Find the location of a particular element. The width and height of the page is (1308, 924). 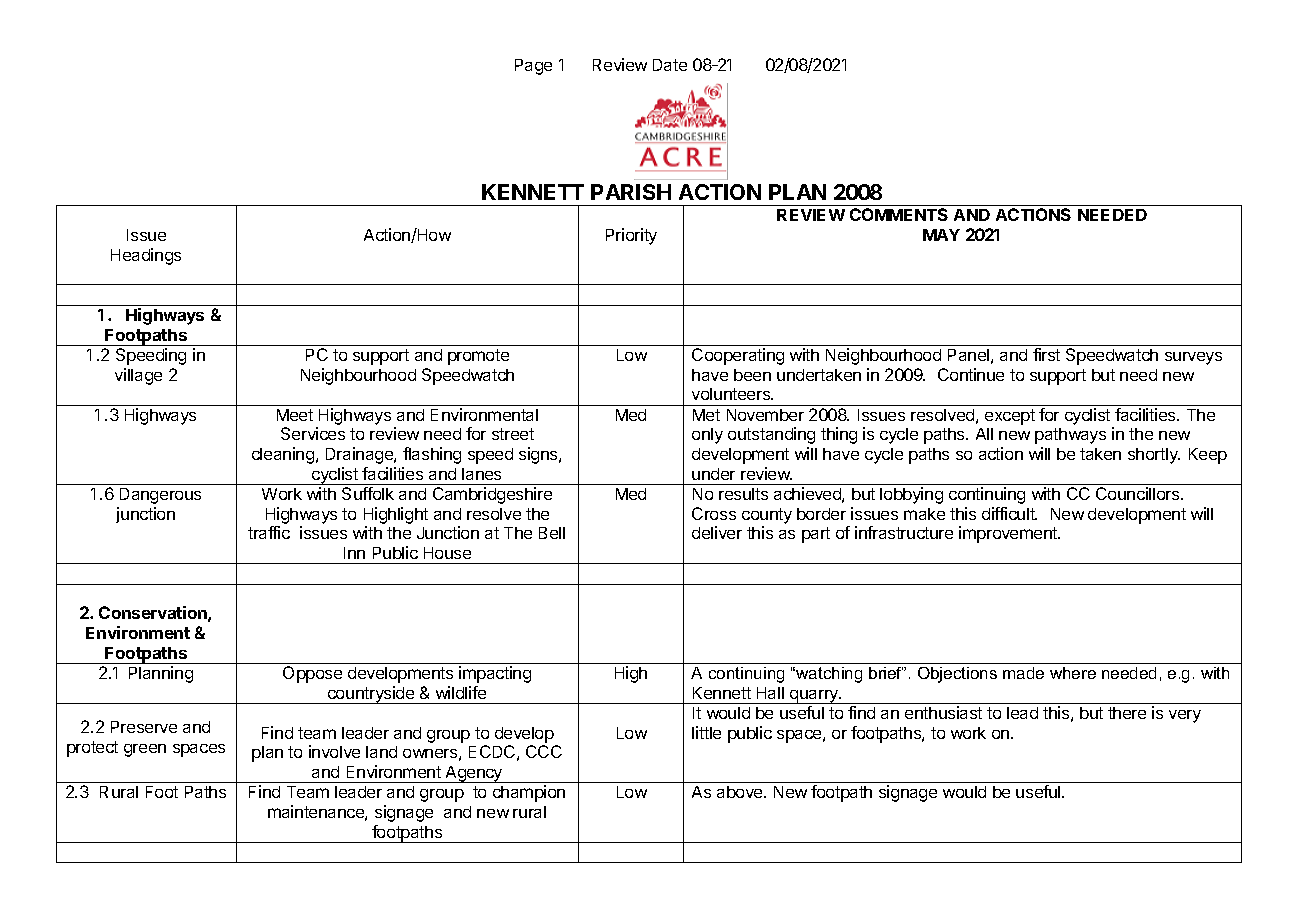

green is located at coordinates (145, 750).
